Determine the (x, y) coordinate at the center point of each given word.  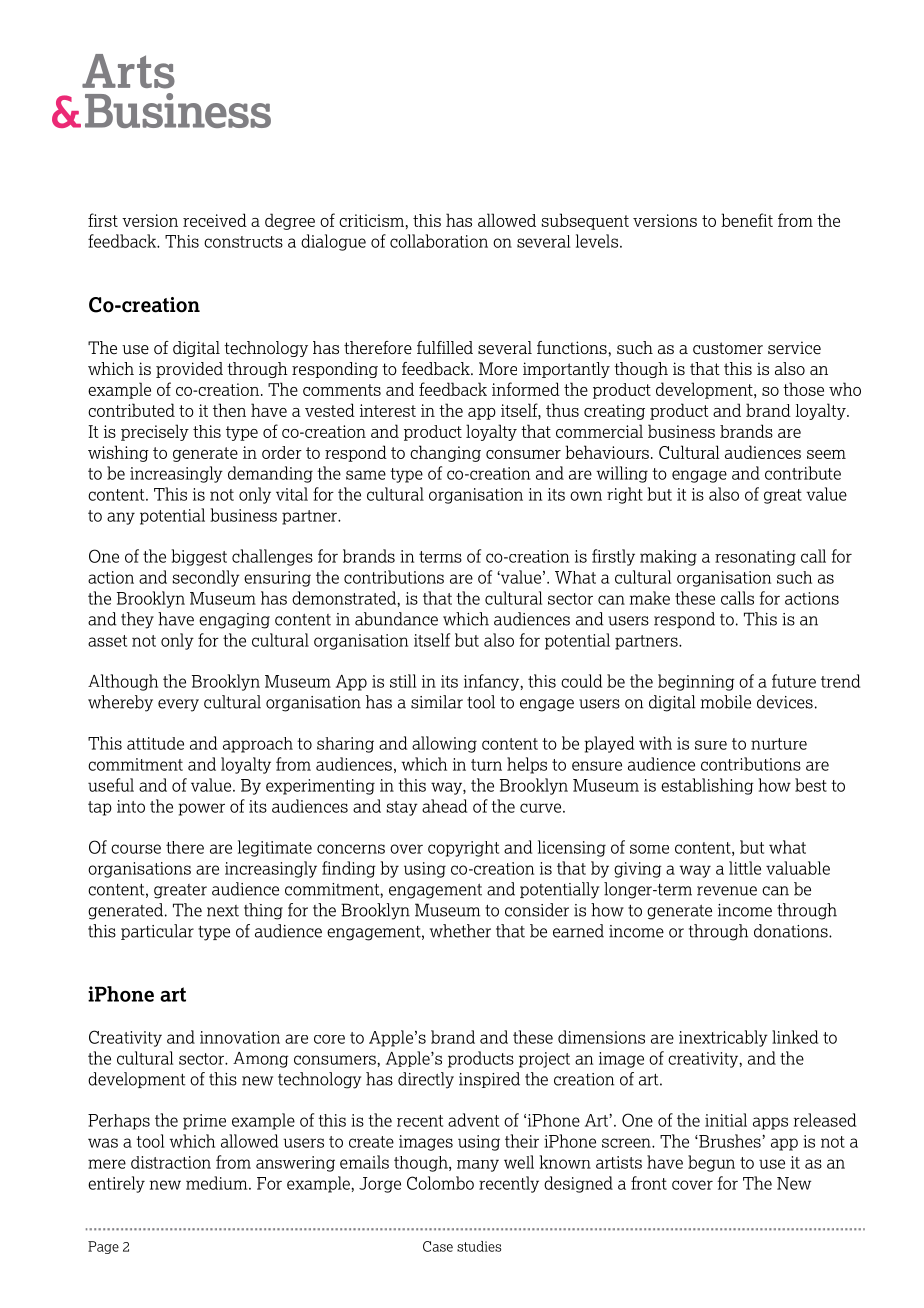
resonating (755, 558)
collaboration (439, 241)
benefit (747, 220)
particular (157, 932)
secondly (206, 578)
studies (479, 1246)
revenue (727, 891)
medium (218, 1183)
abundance (396, 619)
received (215, 220)
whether (460, 931)
